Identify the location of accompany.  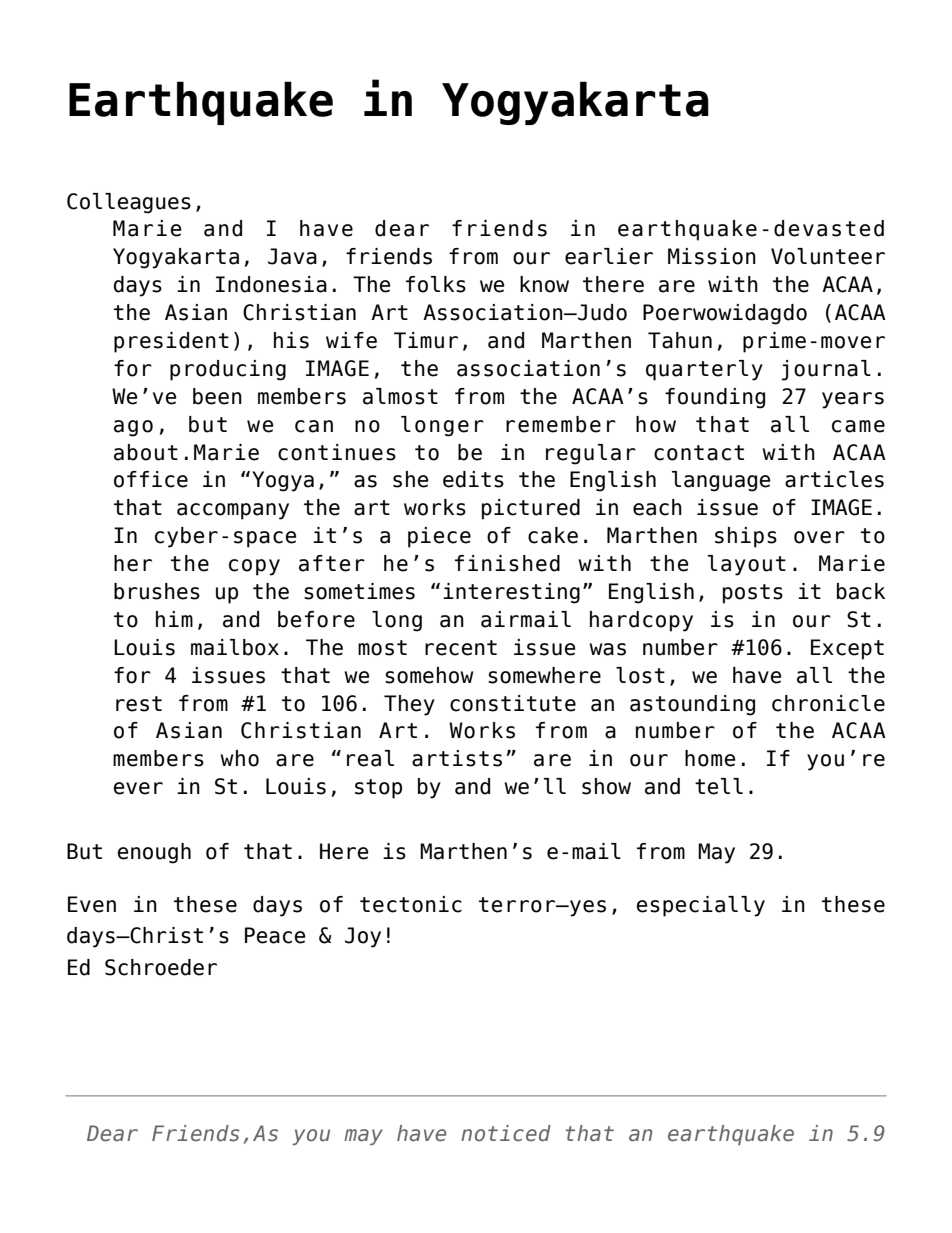
(233, 511).
